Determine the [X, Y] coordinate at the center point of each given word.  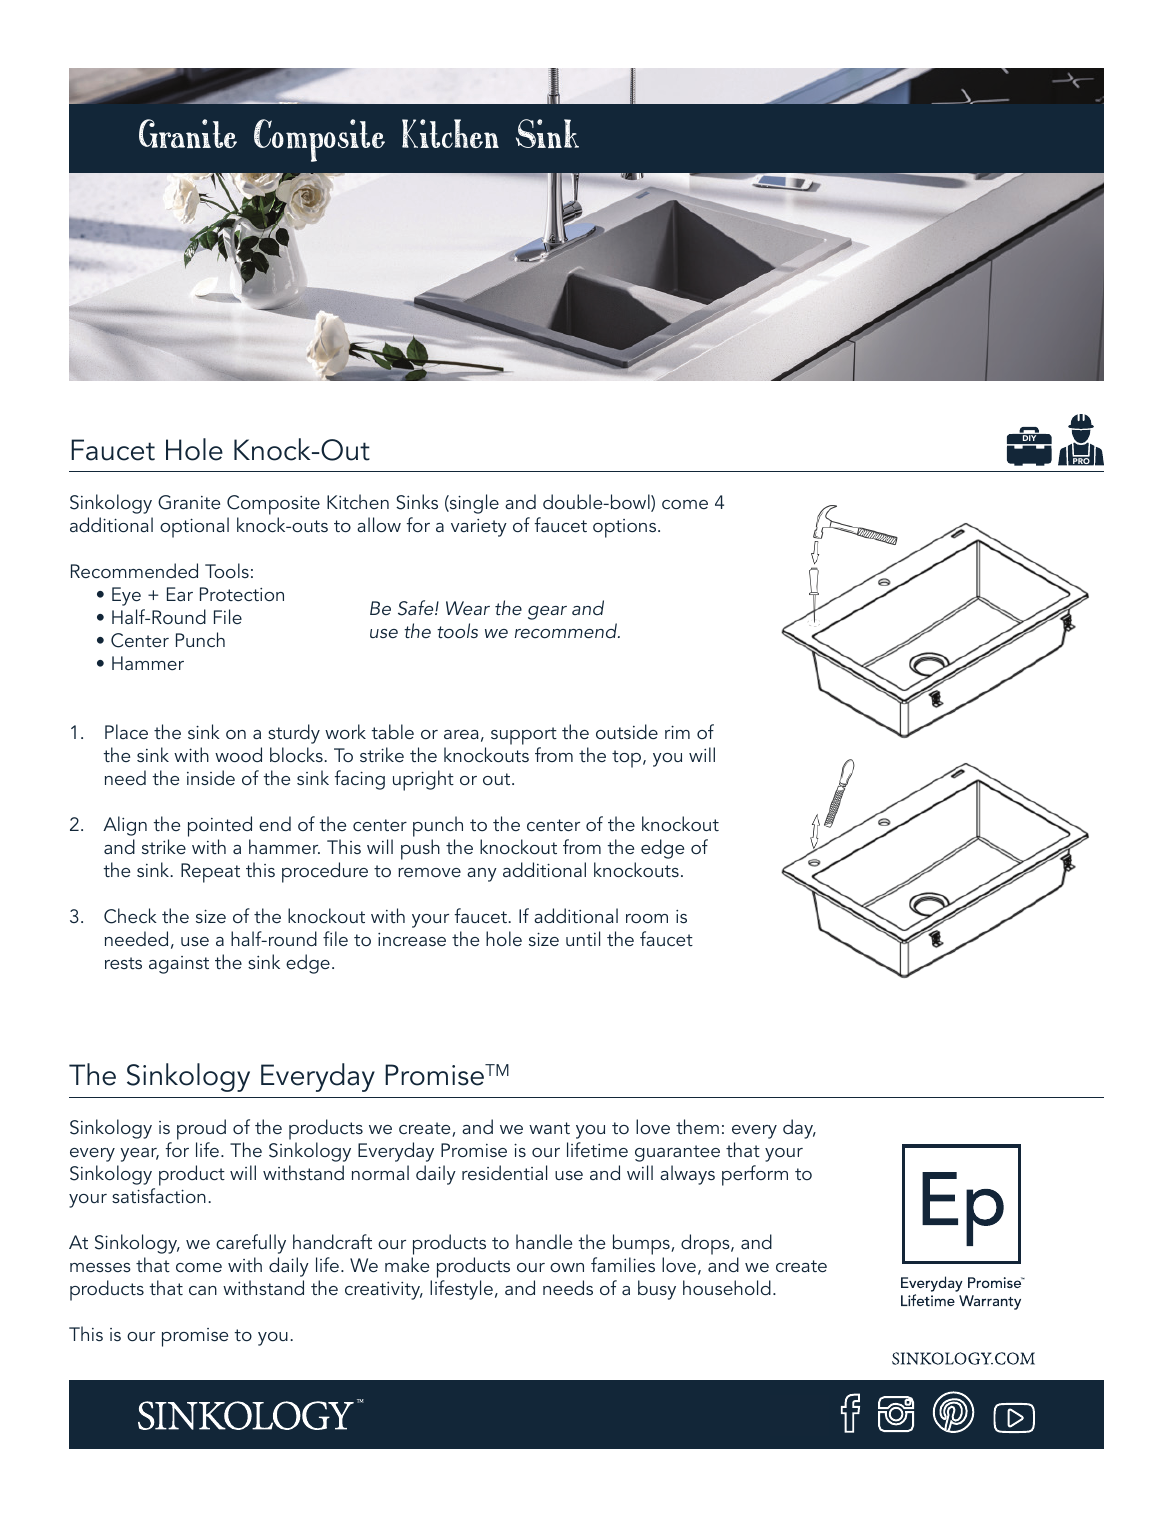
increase [412, 939]
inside [211, 777]
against [179, 965]
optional [194, 527]
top [628, 759]
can [203, 1290]
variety [479, 528]
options [626, 528]
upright [423, 780]
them [697, 1126]
